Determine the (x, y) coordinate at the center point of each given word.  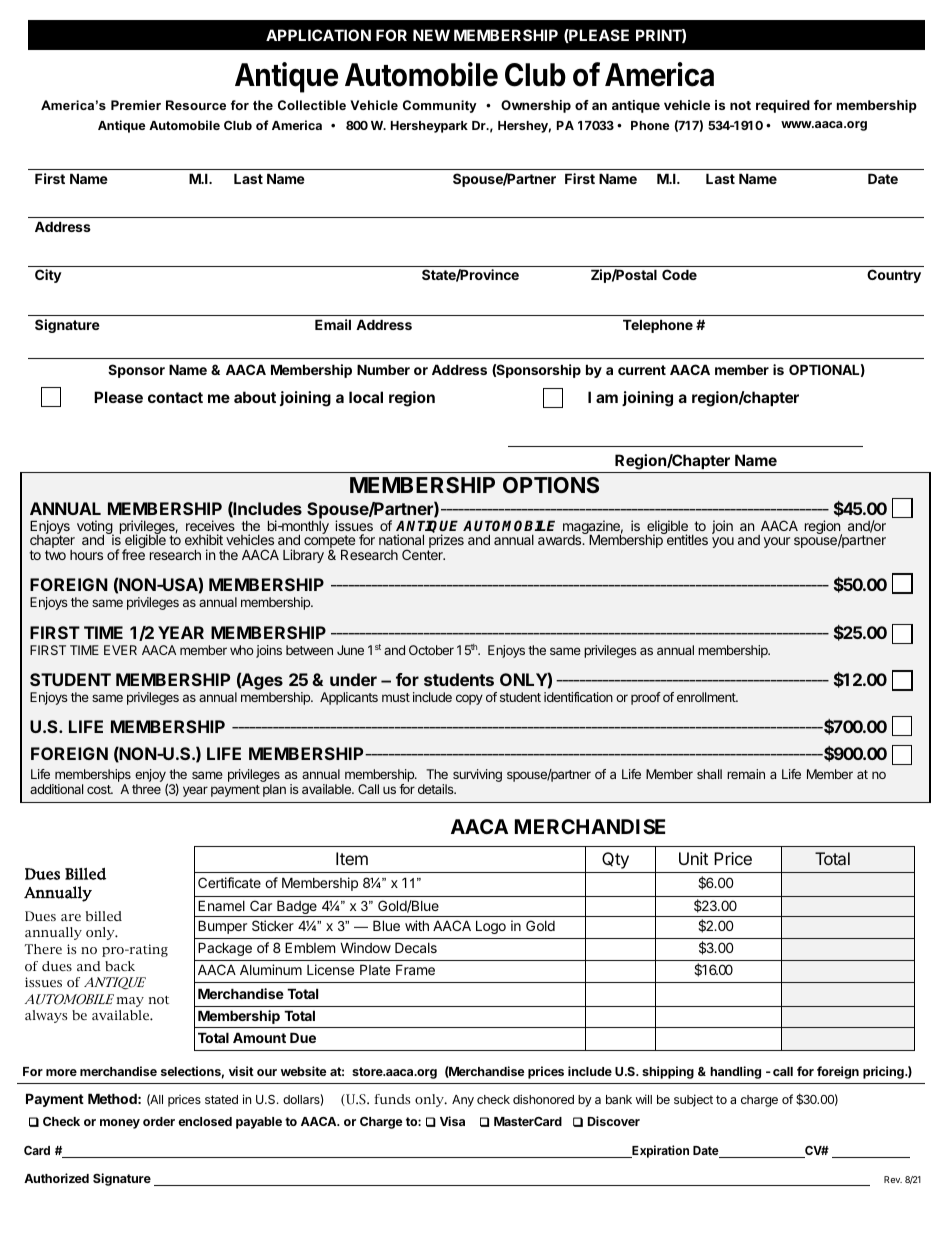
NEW (431, 35)
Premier (136, 105)
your (777, 542)
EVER (120, 650)
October (431, 650)
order (159, 1121)
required (783, 106)
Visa (452, 1121)
